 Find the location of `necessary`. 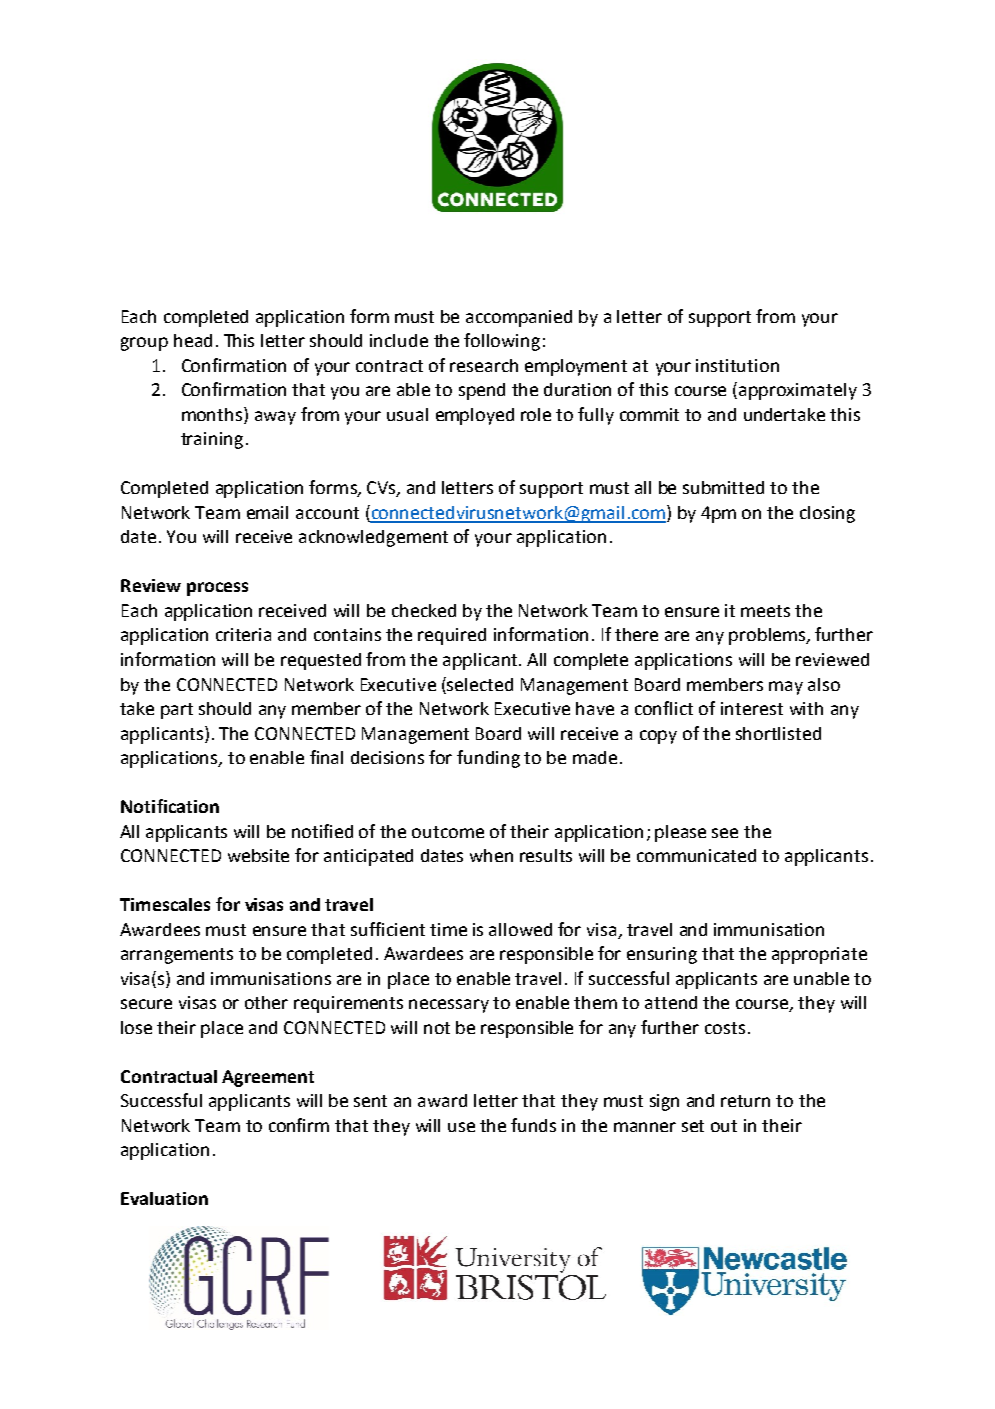

necessary is located at coordinates (449, 1006).
